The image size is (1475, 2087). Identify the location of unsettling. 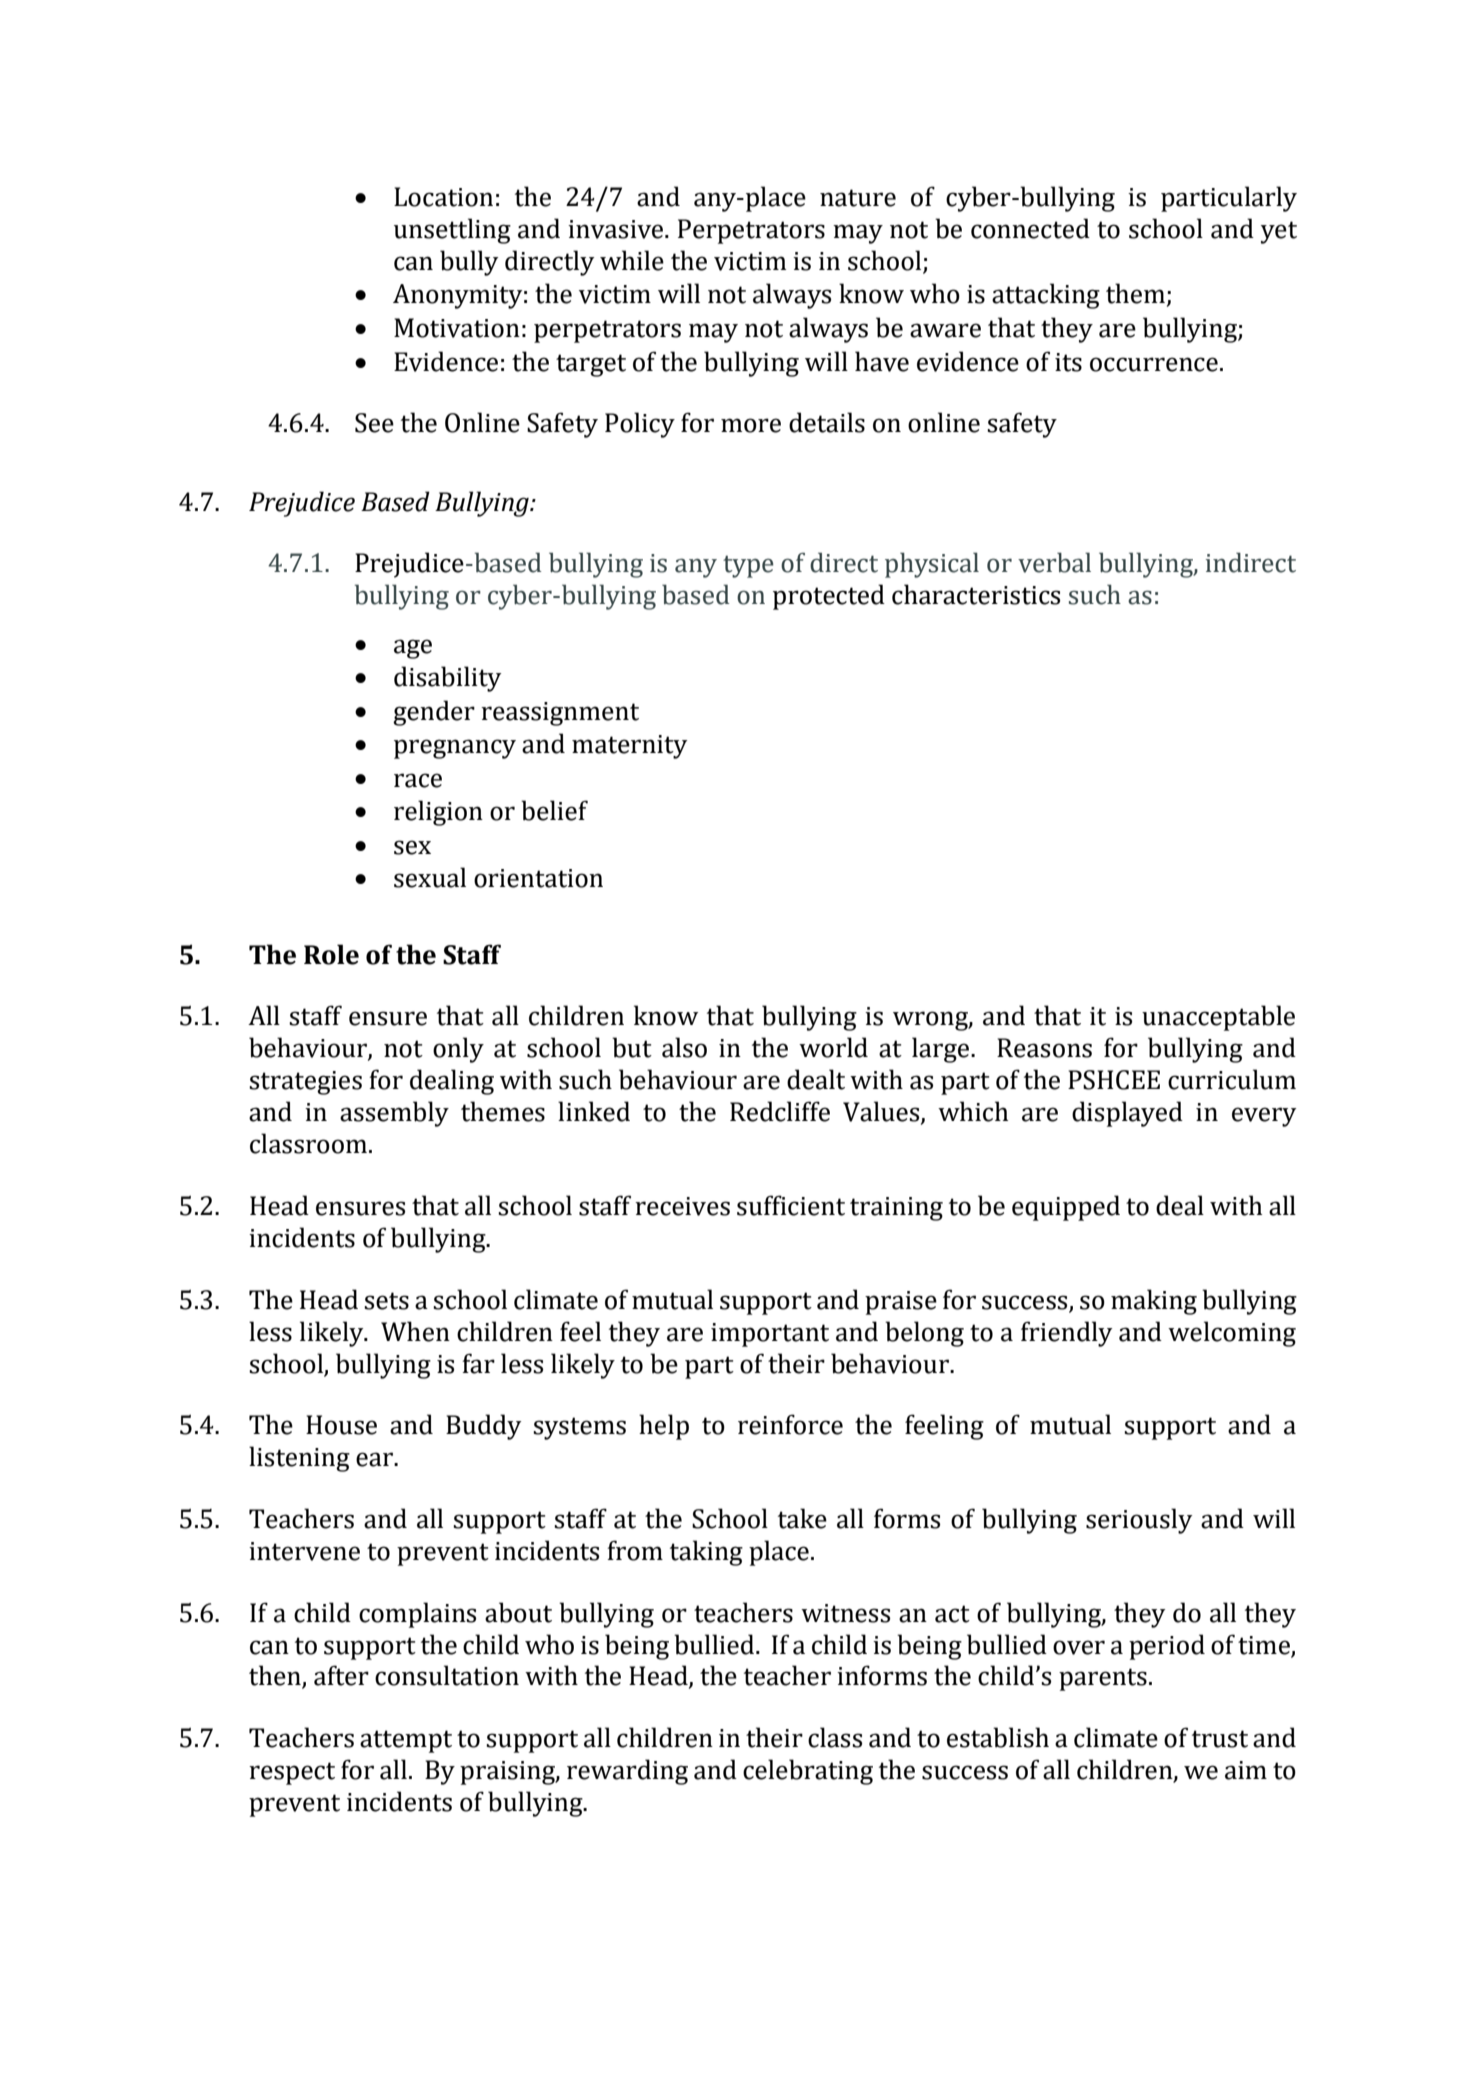
(452, 231).
